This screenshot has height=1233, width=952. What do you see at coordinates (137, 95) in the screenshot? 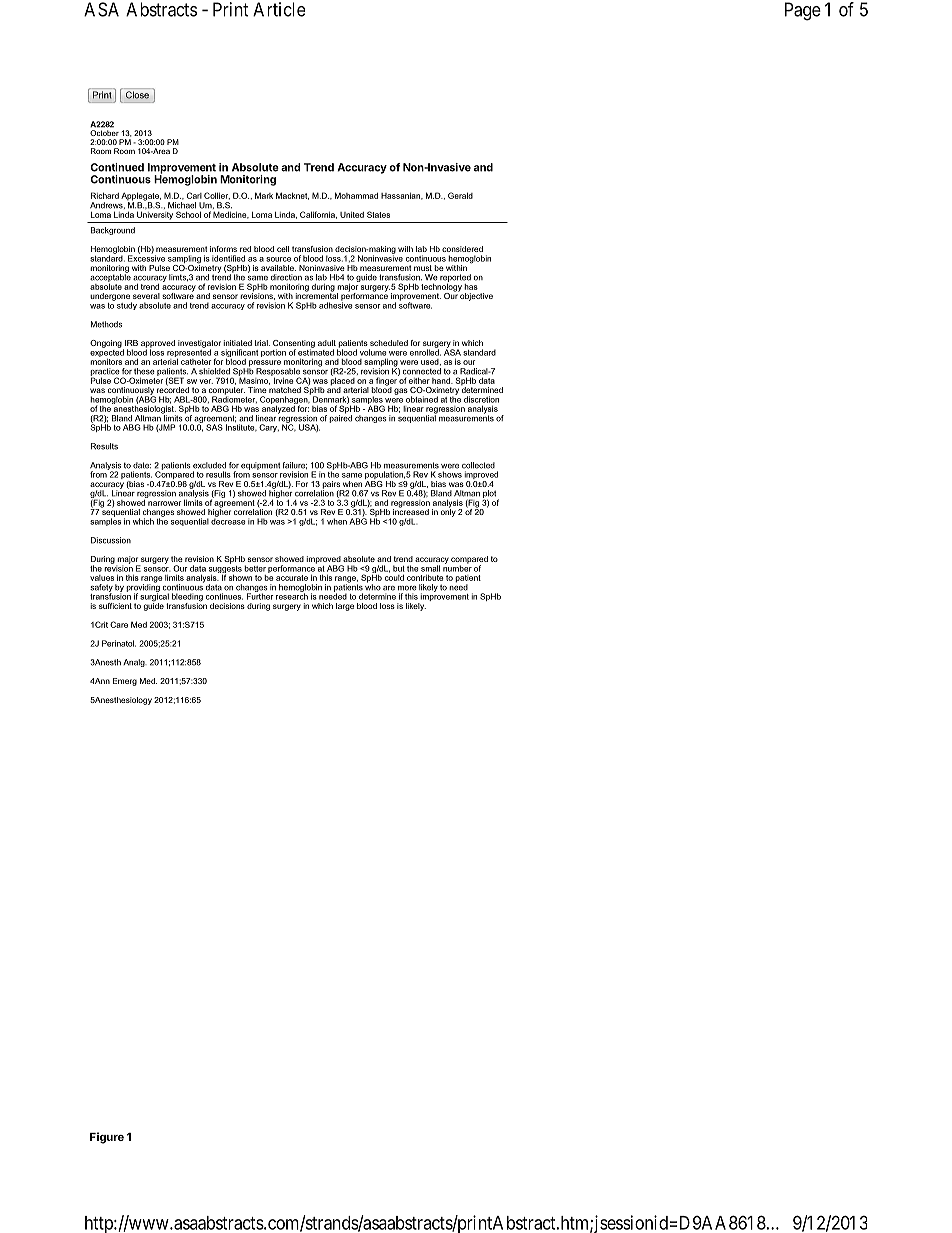
I see `Close` at bounding box center [137, 95].
